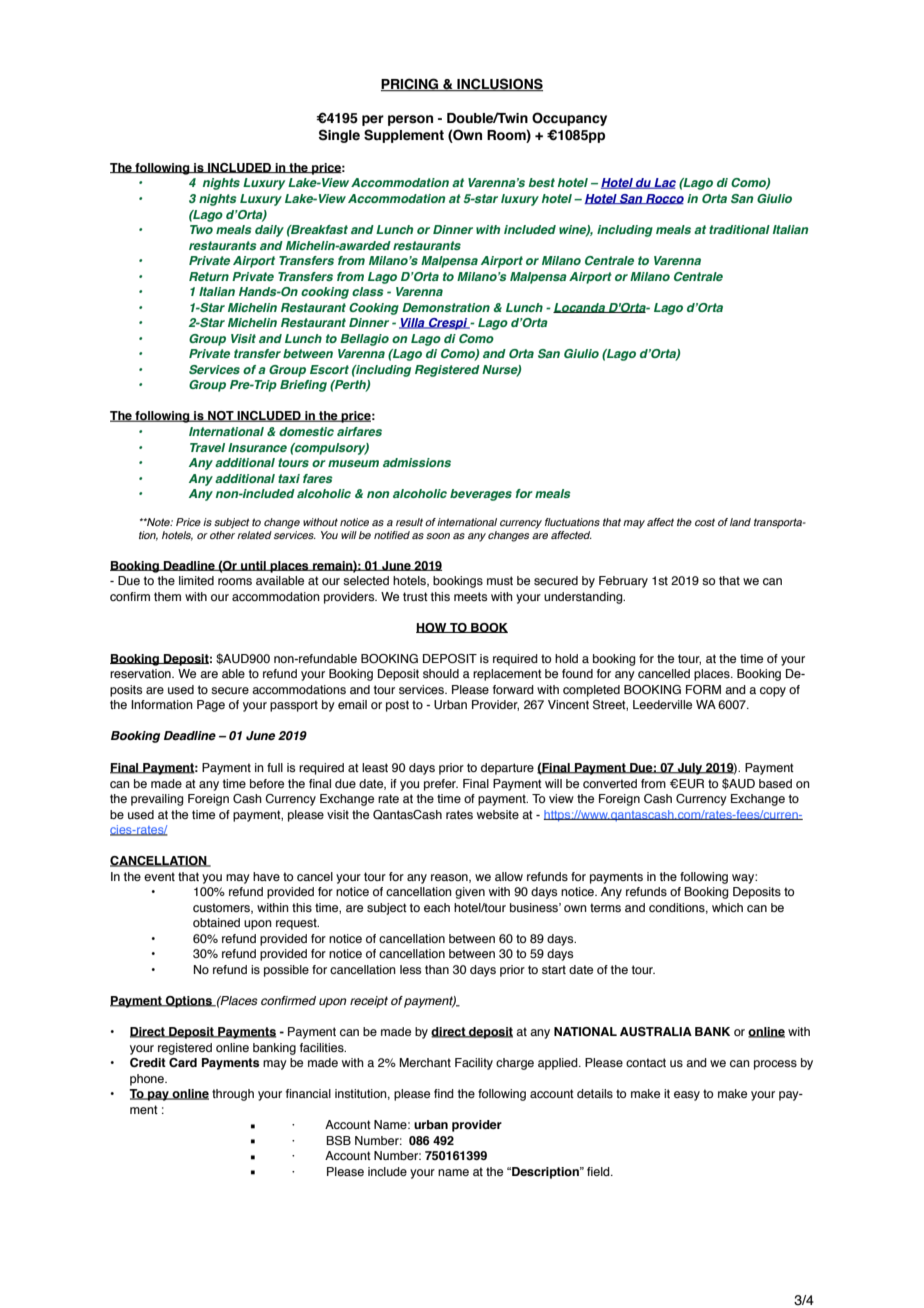 The height and width of the page is (1308, 924). I want to click on Travel, so click(207, 447).
